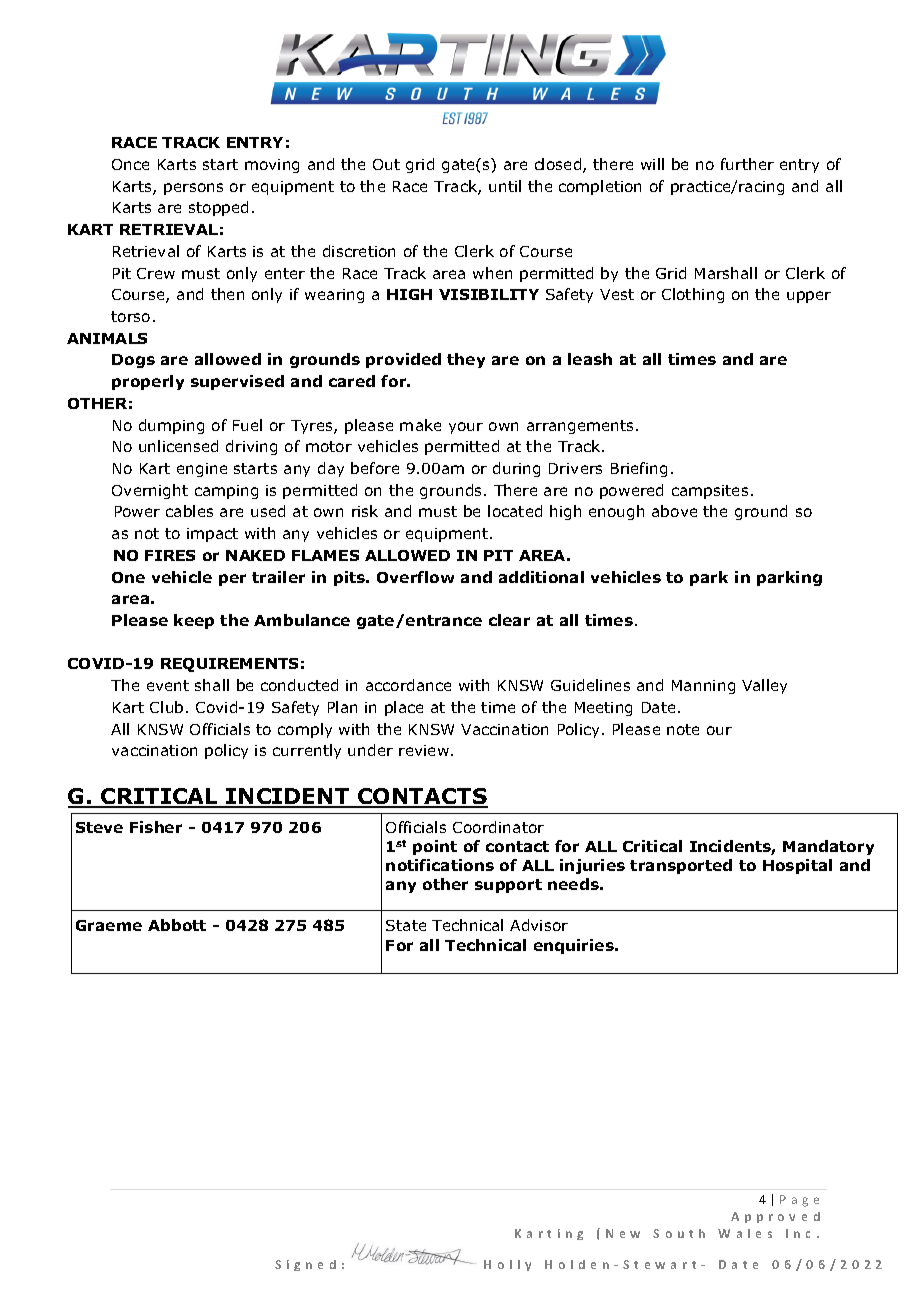 The image size is (924, 1308). What do you see at coordinates (177, 925) in the screenshot?
I see `Abbott` at bounding box center [177, 925].
